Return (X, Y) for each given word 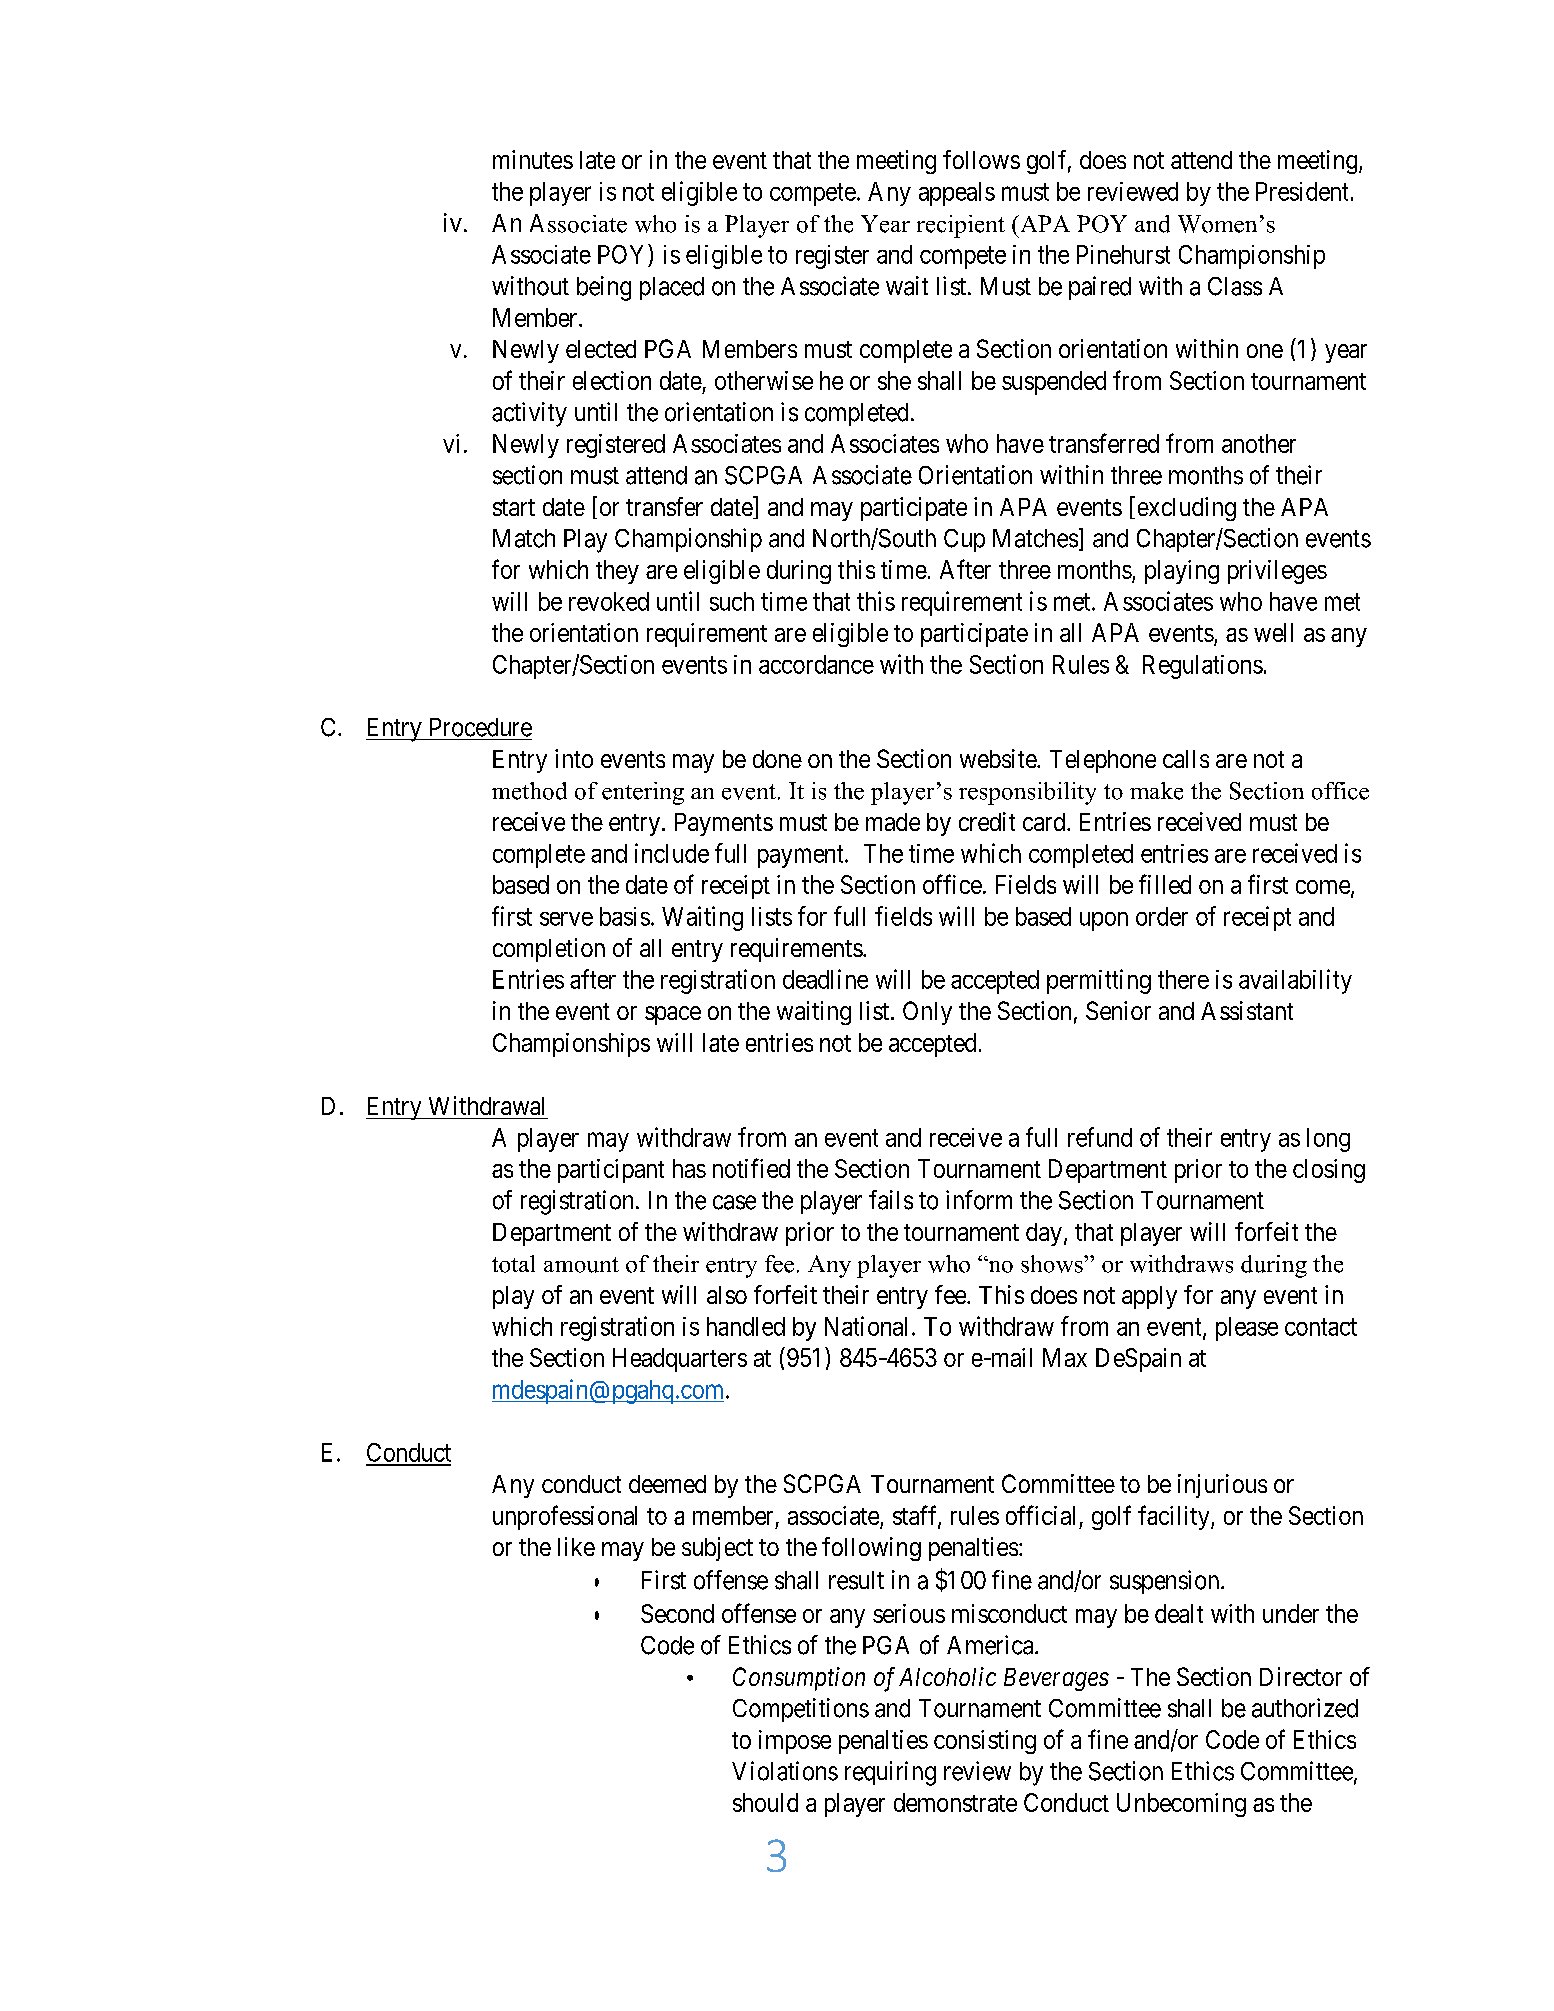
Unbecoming (1181, 1805)
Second (677, 1613)
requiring (890, 1773)
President (1302, 191)
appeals (957, 194)
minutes (533, 159)
